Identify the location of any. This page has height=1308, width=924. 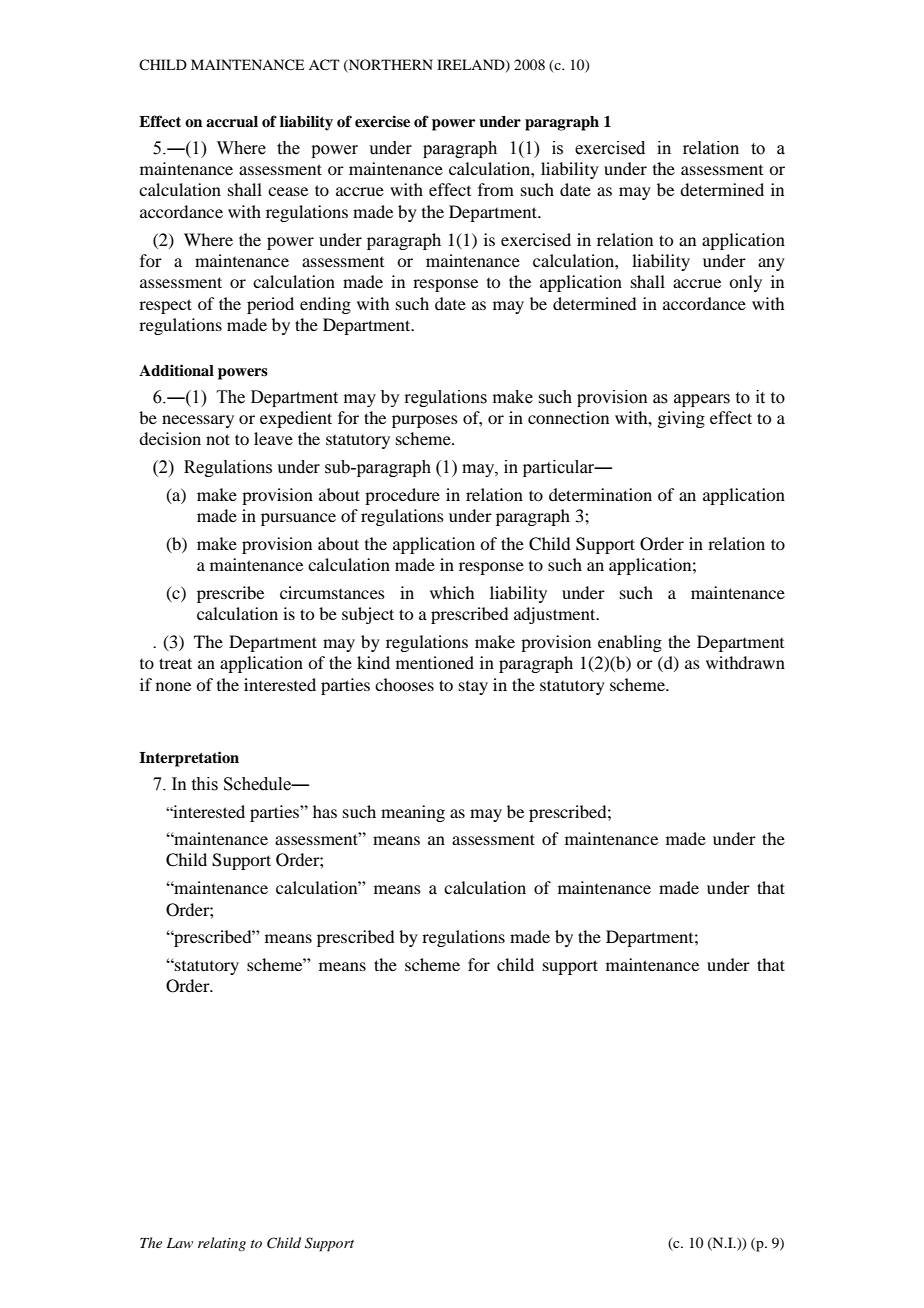
(771, 264).
